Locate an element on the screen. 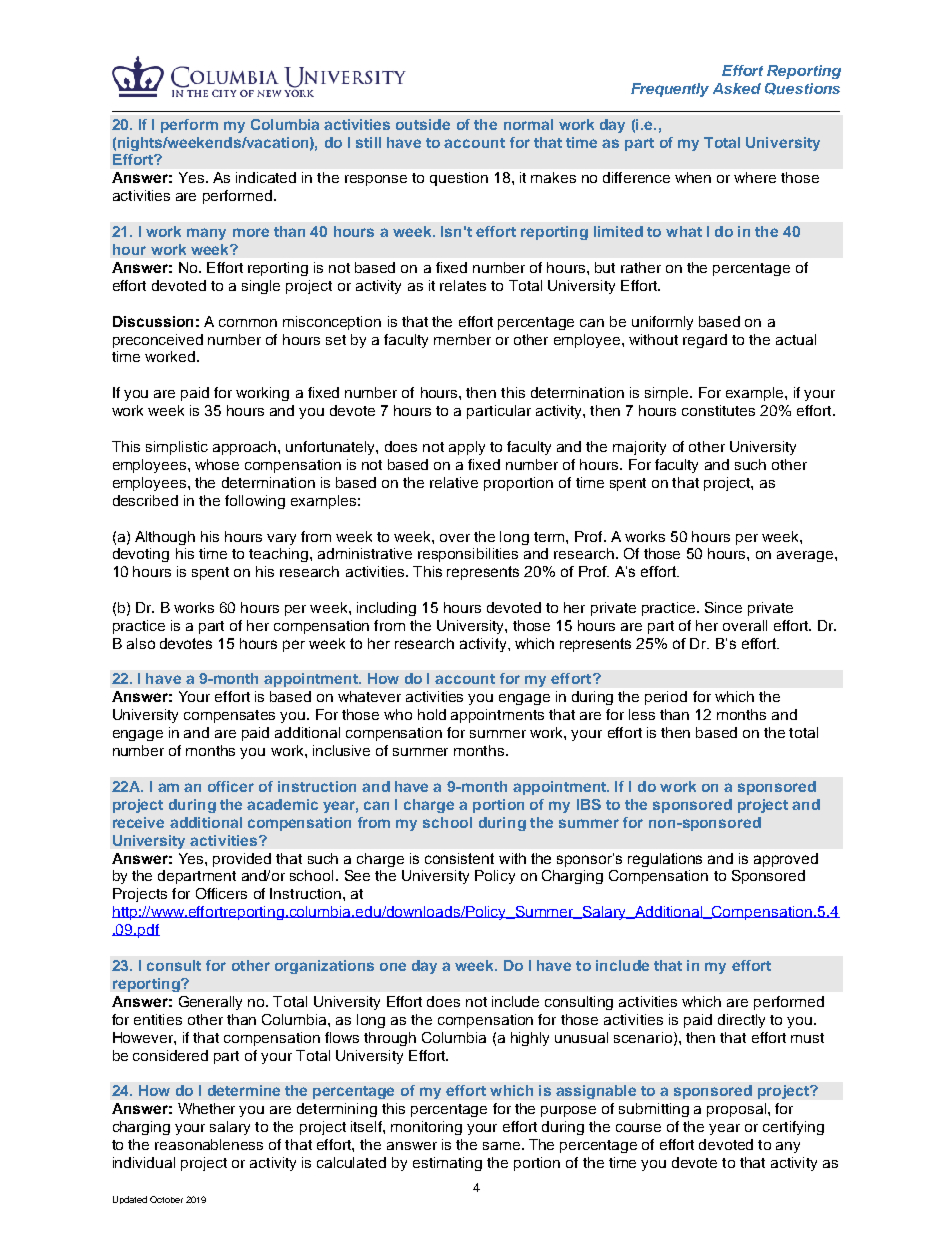 Image resolution: width=952 pixels, height=1233 pixels. indicated is located at coordinates (266, 177).
